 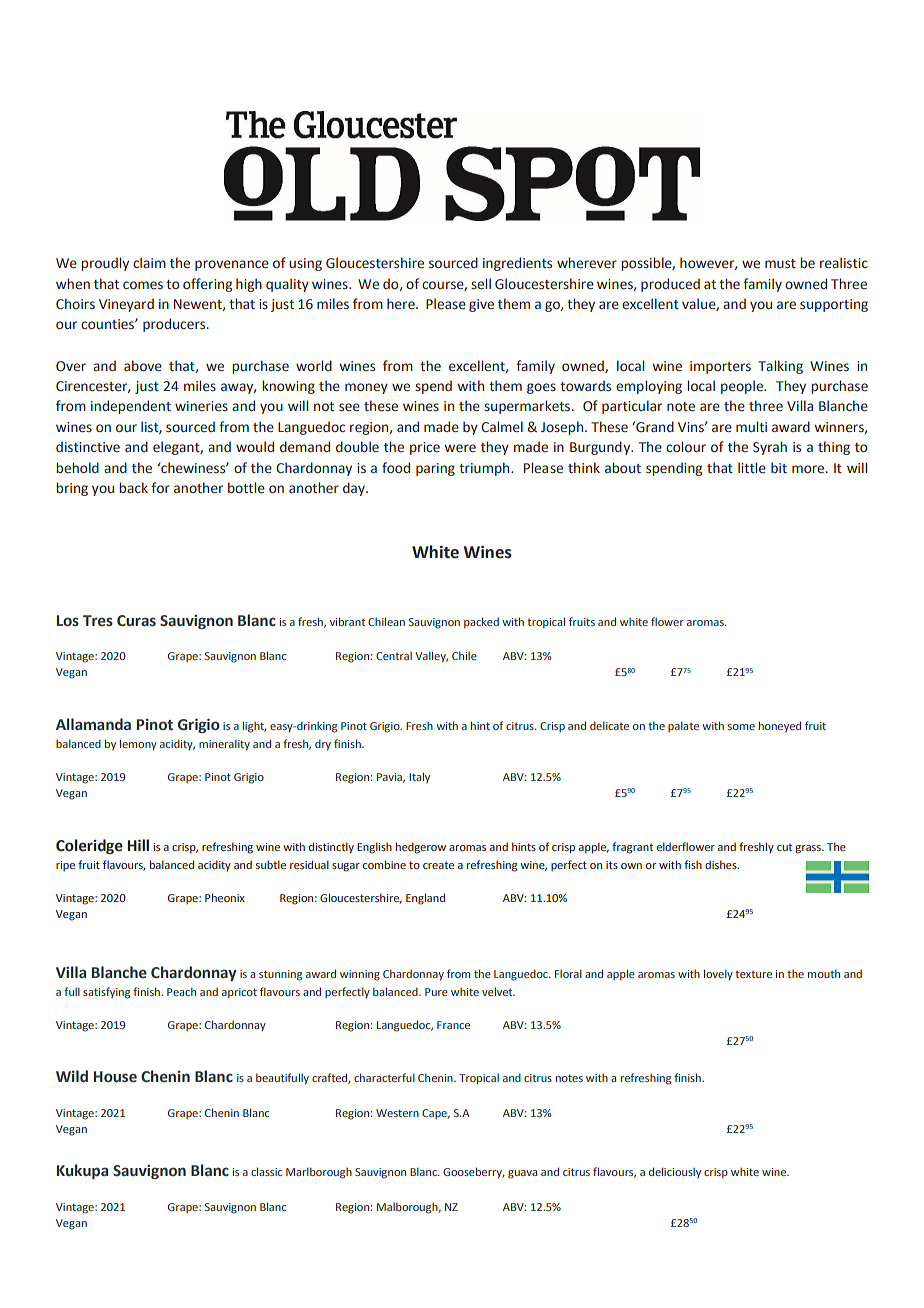 What do you see at coordinates (741, 727) in the page?
I see `some` at bounding box center [741, 727].
